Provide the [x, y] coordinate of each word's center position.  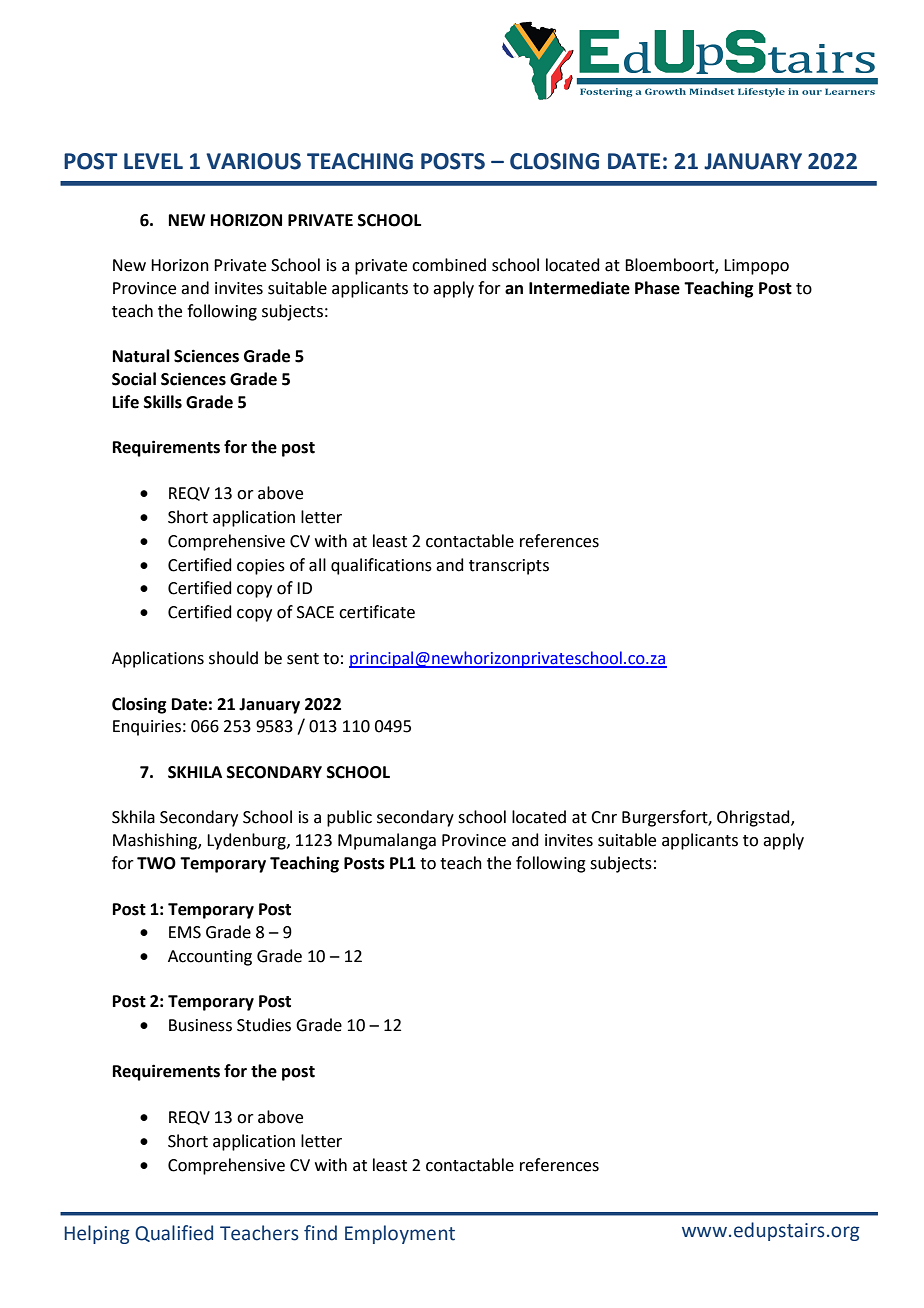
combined [449, 265]
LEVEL [153, 161]
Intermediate [579, 288]
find [320, 1233]
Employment [400, 1234]
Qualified [174, 1233]
